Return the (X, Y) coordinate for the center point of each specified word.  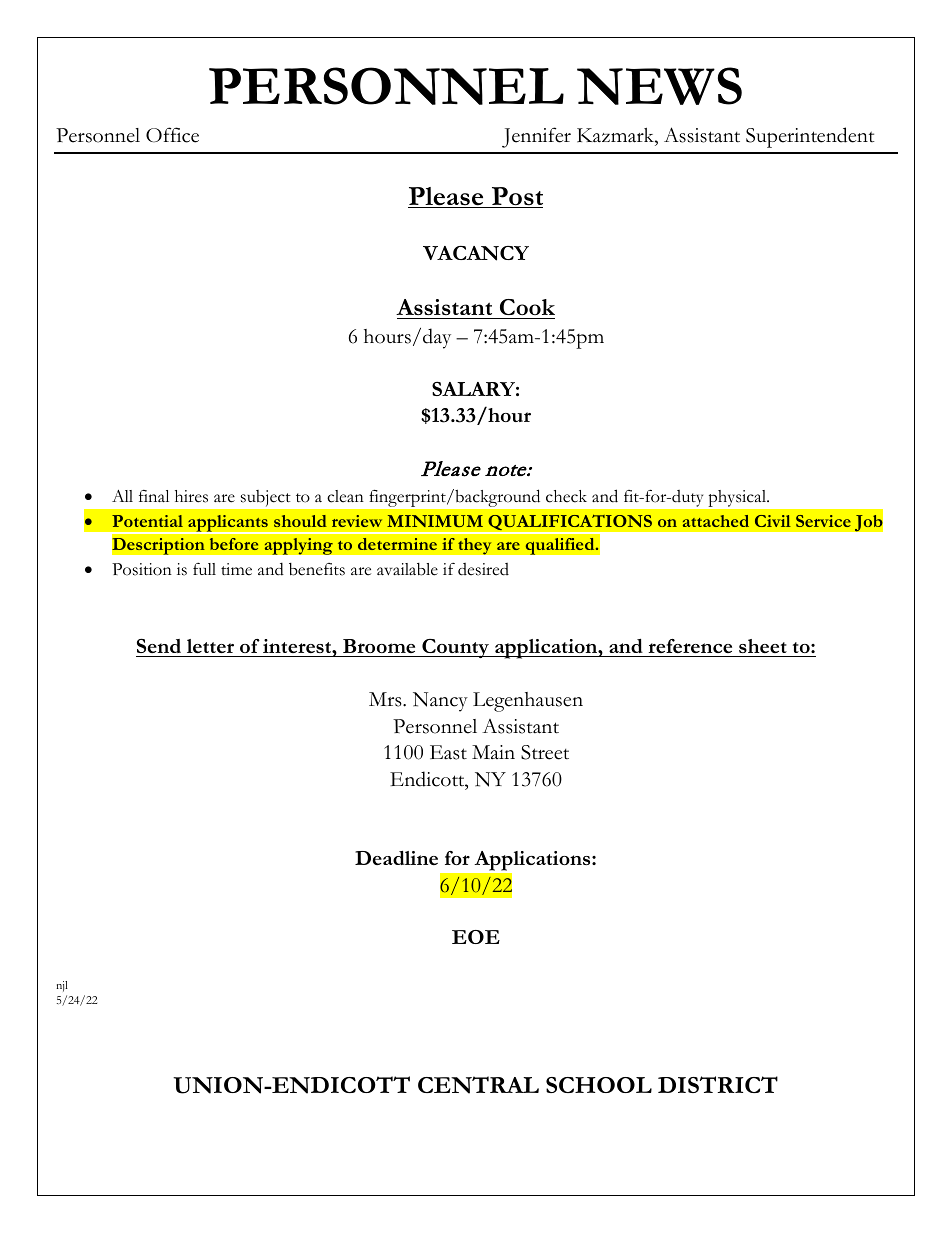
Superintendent (810, 137)
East (448, 752)
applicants (228, 524)
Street (545, 752)
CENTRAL (478, 1085)
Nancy (440, 702)
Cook (527, 307)
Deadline (396, 858)
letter (210, 646)
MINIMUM (435, 521)
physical (738, 498)
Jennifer (536, 137)
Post (516, 197)
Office (172, 135)
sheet (763, 646)
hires (191, 496)
